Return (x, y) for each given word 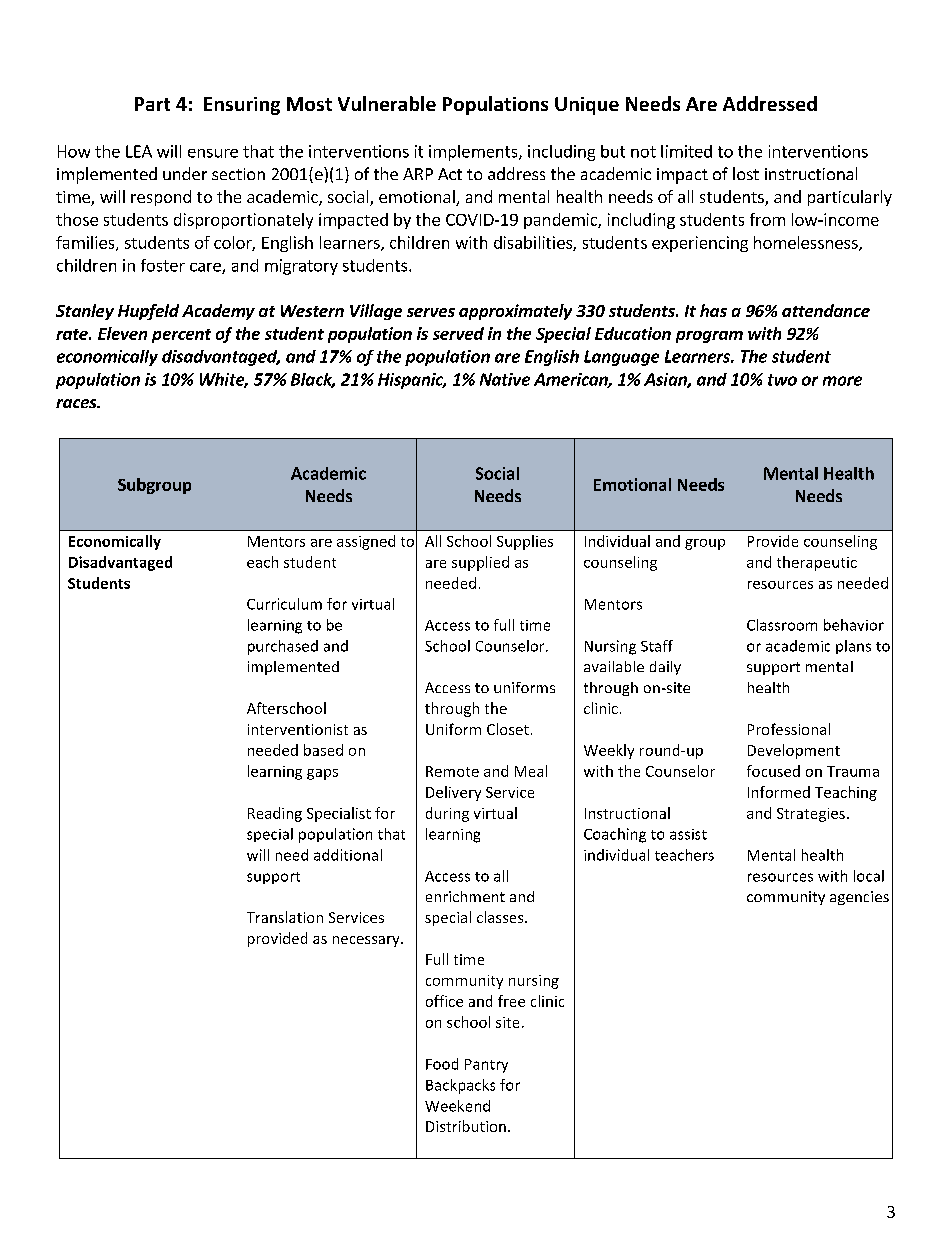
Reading (275, 814)
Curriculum (284, 604)
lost (746, 173)
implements (474, 153)
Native (505, 379)
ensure (213, 153)
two (782, 380)
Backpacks (460, 1086)
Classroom (782, 625)
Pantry (486, 1066)
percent (181, 336)
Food (442, 1064)
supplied (480, 563)
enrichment (465, 896)
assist (688, 834)
